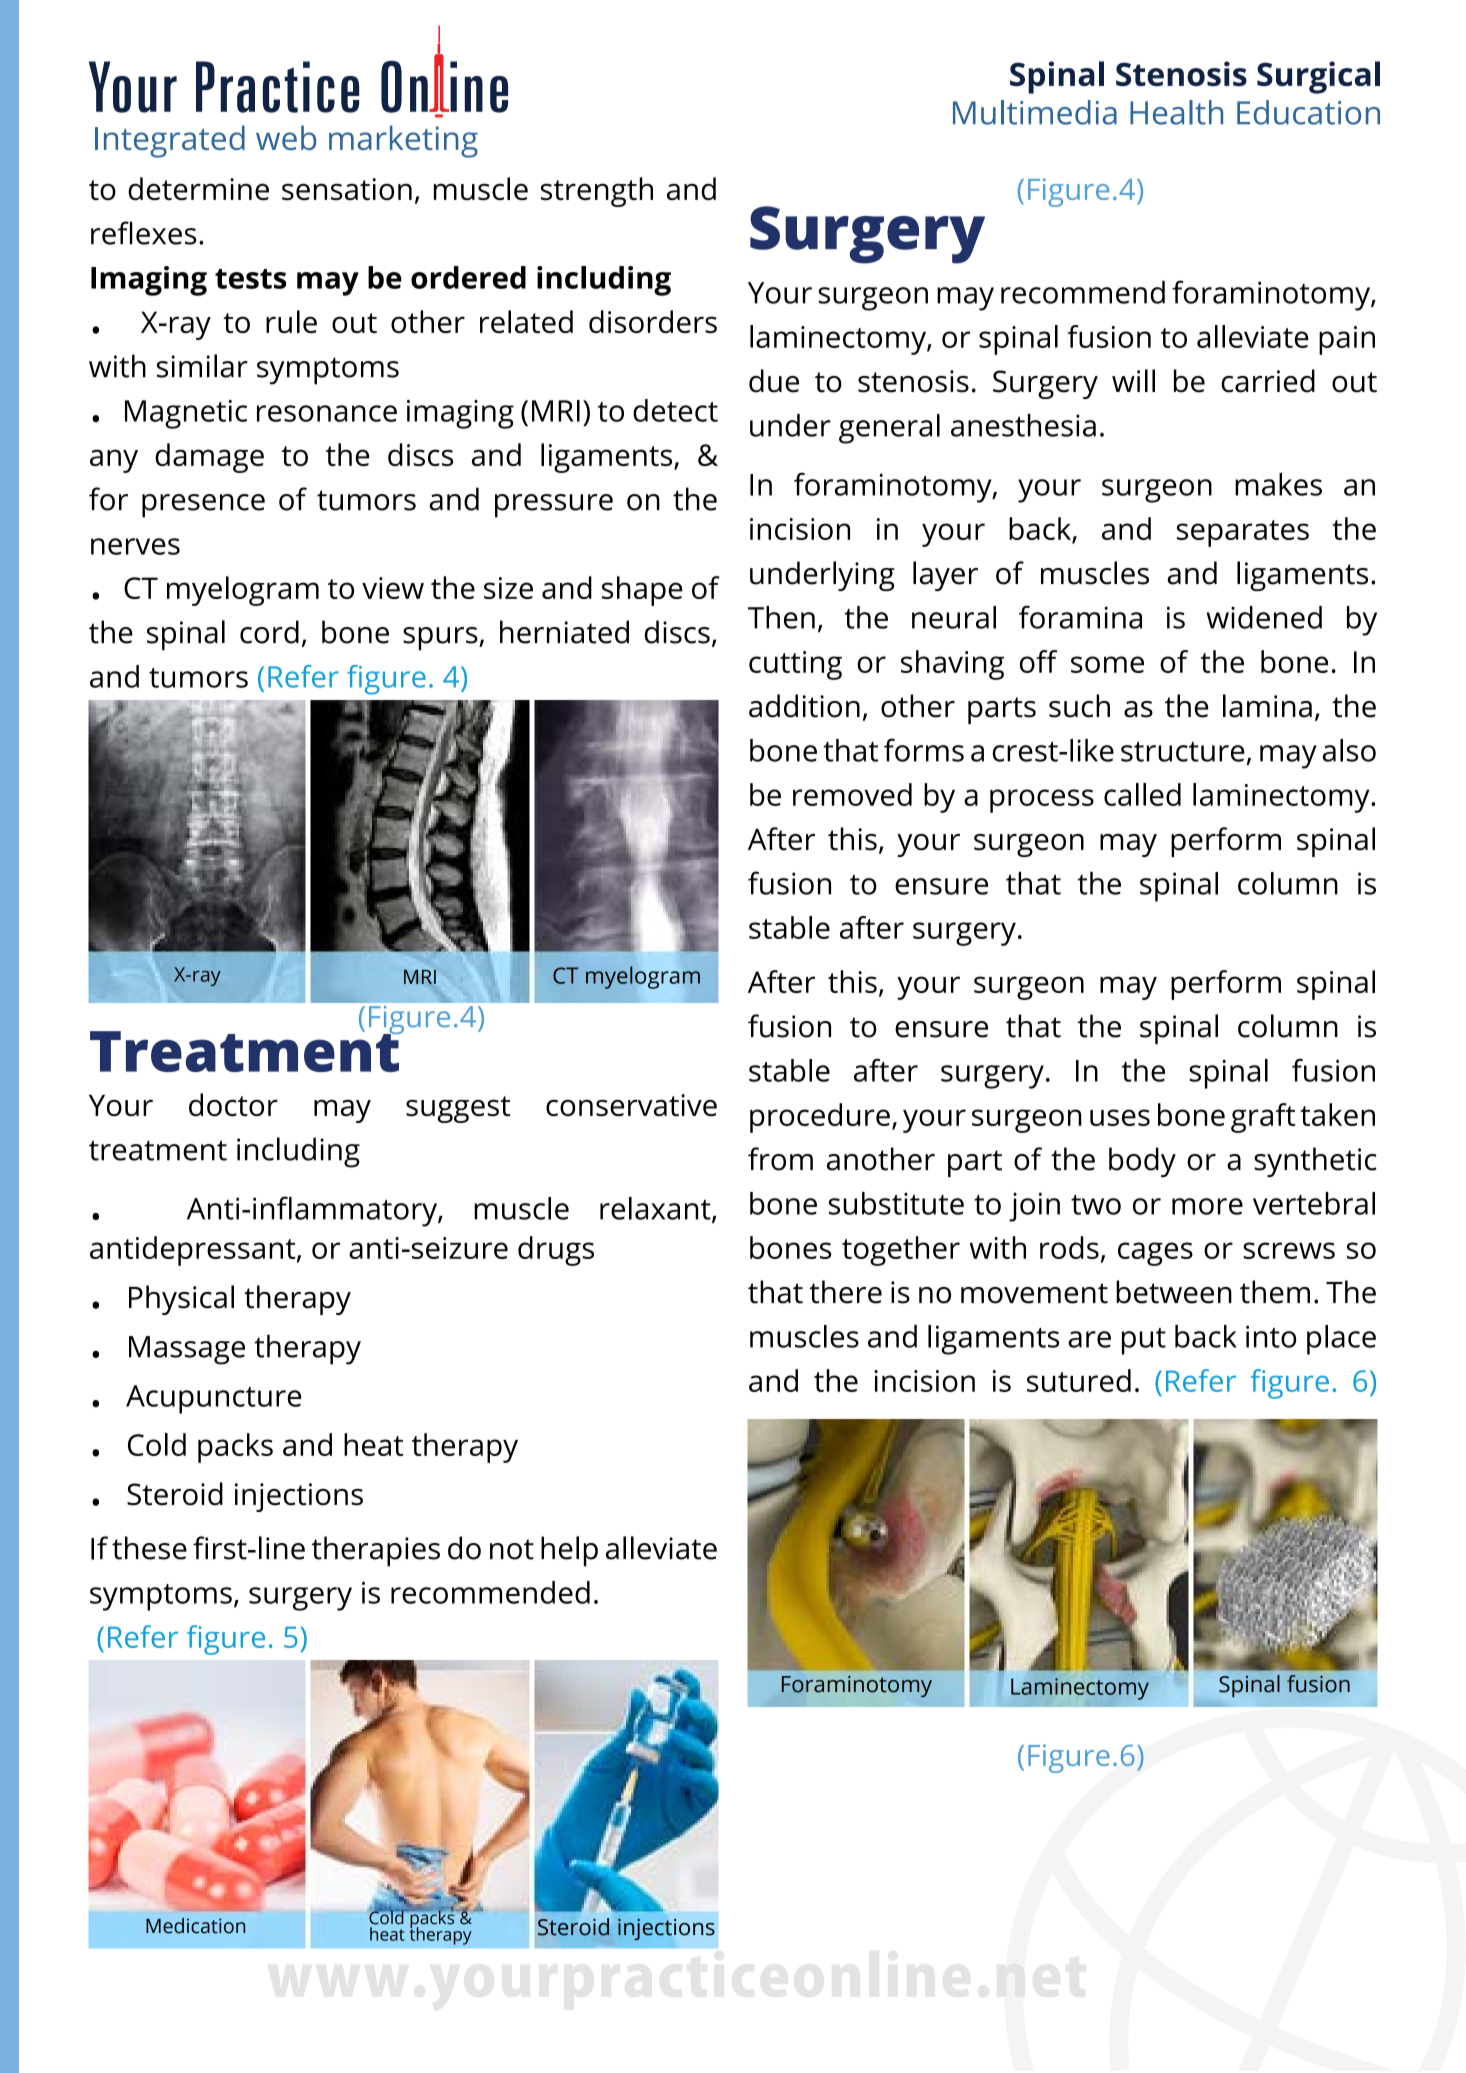 The image size is (1466, 2073). Describe the element at coordinates (1183, 752) in the document. I see `structure` at that location.
